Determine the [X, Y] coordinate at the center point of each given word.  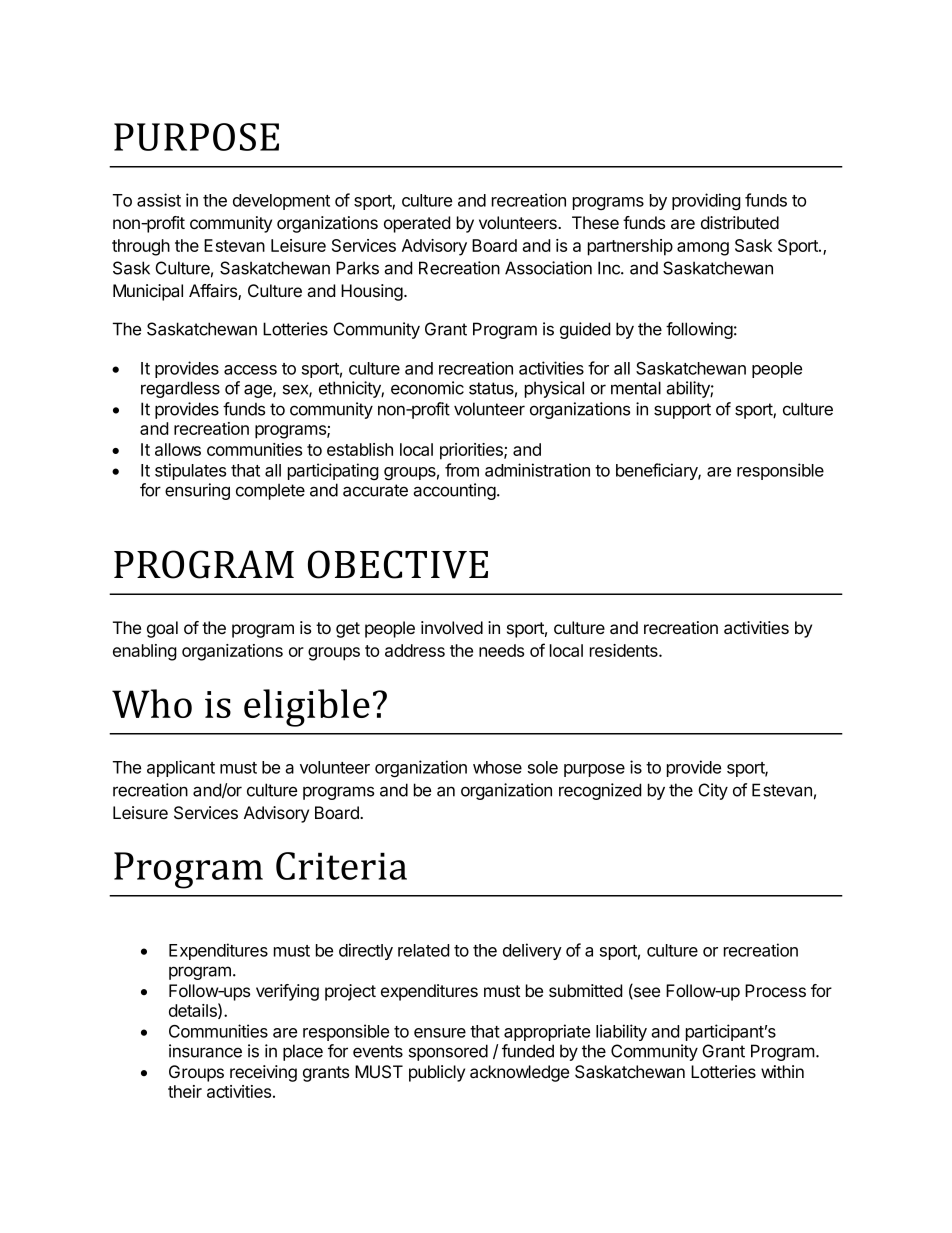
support [682, 411]
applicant [181, 768]
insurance [205, 1051]
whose [497, 767]
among [703, 249]
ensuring [197, 491]
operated [417, 224]
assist [159, 200]
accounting [454, 491]
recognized [600, 791]
